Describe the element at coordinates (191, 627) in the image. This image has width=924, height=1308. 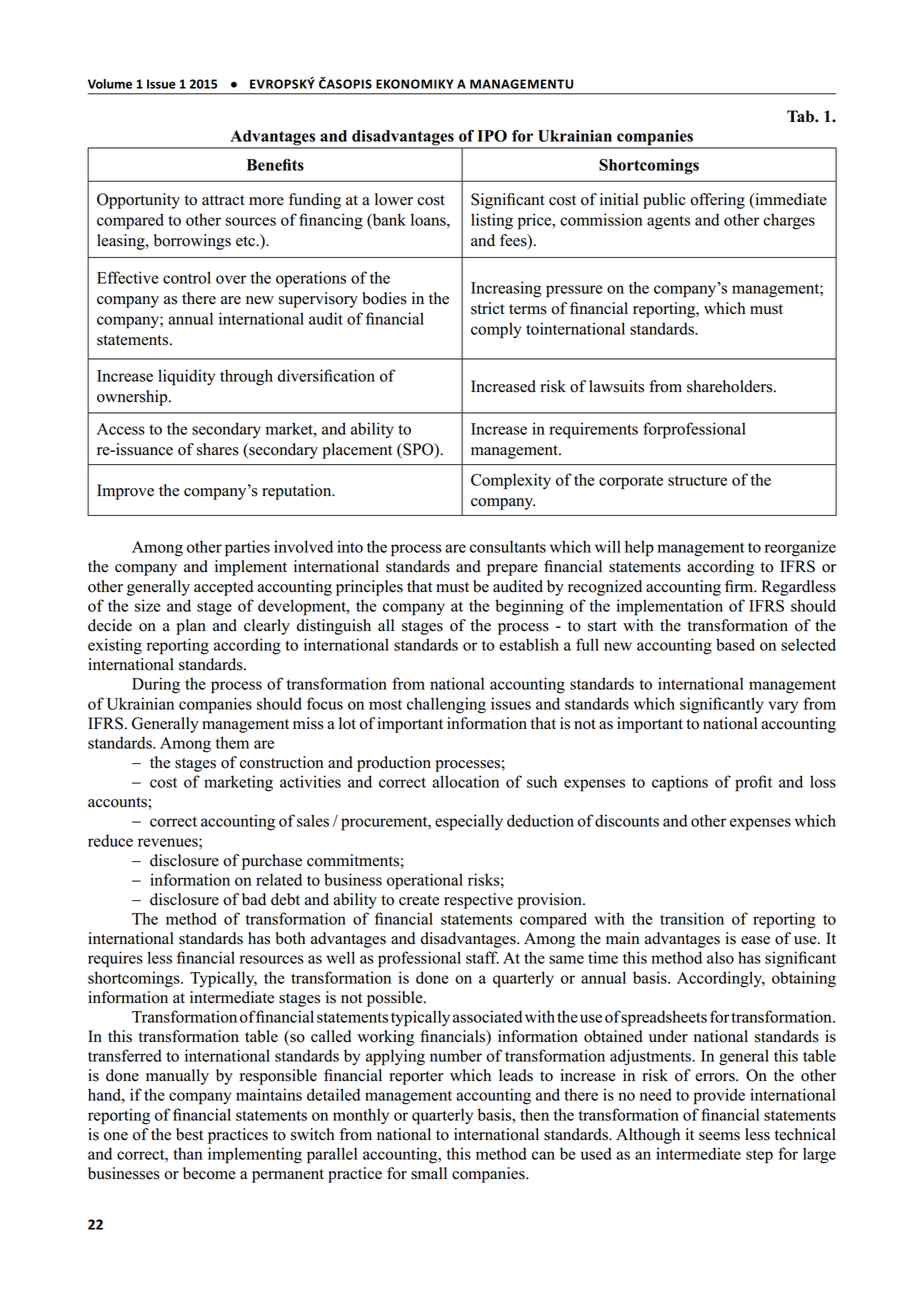
I see `plan` at that location.
